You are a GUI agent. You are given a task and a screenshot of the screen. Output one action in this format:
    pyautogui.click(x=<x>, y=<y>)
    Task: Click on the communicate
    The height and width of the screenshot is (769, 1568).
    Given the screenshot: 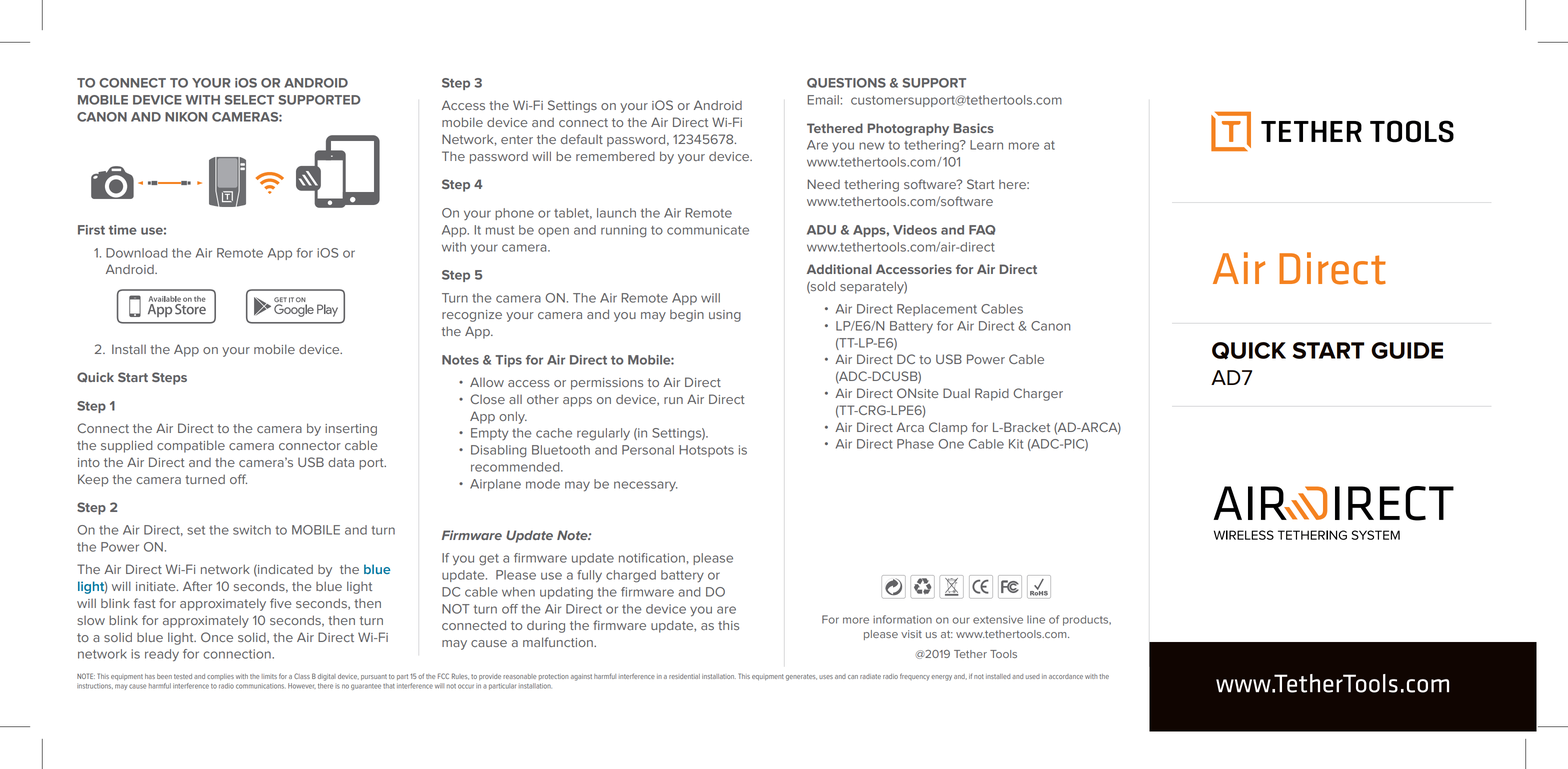 What is the action you would take?
    pyautogui.click(x=708, y=230)
